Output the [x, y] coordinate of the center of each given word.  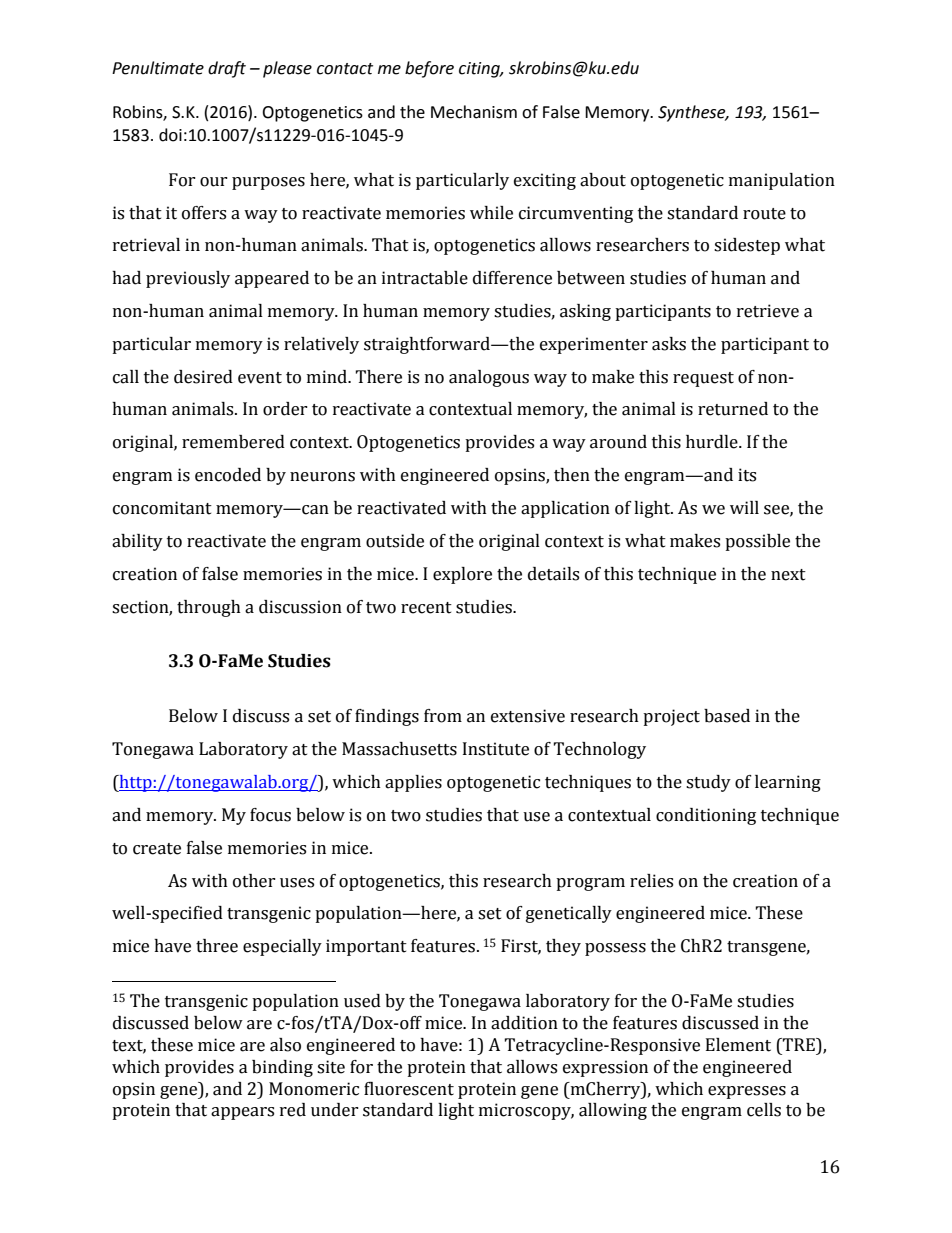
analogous [489, 378]
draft [227, 69]
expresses [747, 1092]
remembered [233, 442]
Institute [496, 749]
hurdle [713, 442]
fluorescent [409, 1089]
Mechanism [474, 112]
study [708, 783]
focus [270, 815]
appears [242, 1113]
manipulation [782, 181]
